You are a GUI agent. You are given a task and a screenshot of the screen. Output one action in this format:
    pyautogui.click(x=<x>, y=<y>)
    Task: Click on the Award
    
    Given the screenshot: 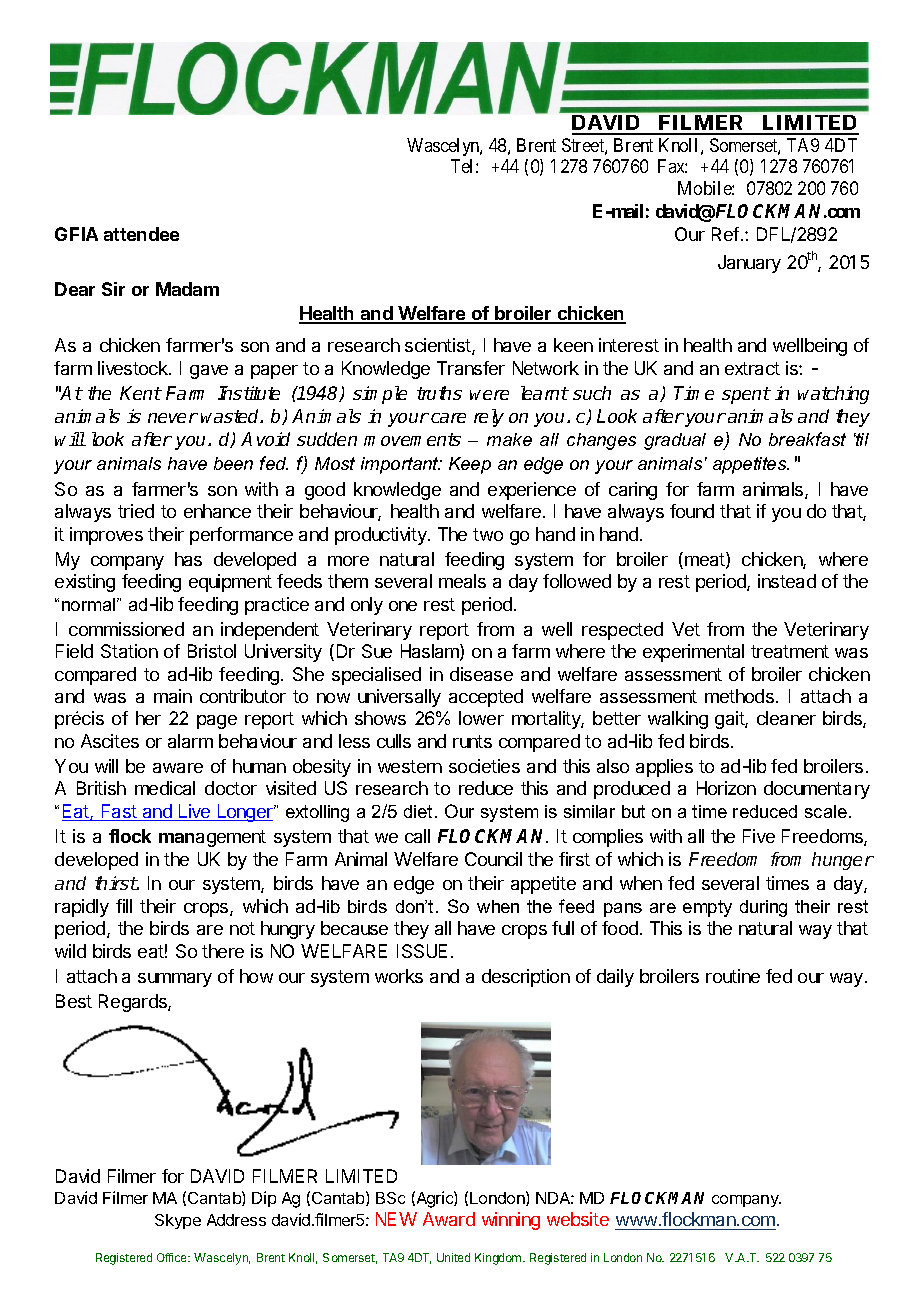 What is the action you would take?
    pyautogui.click(x=449, y=1219)
